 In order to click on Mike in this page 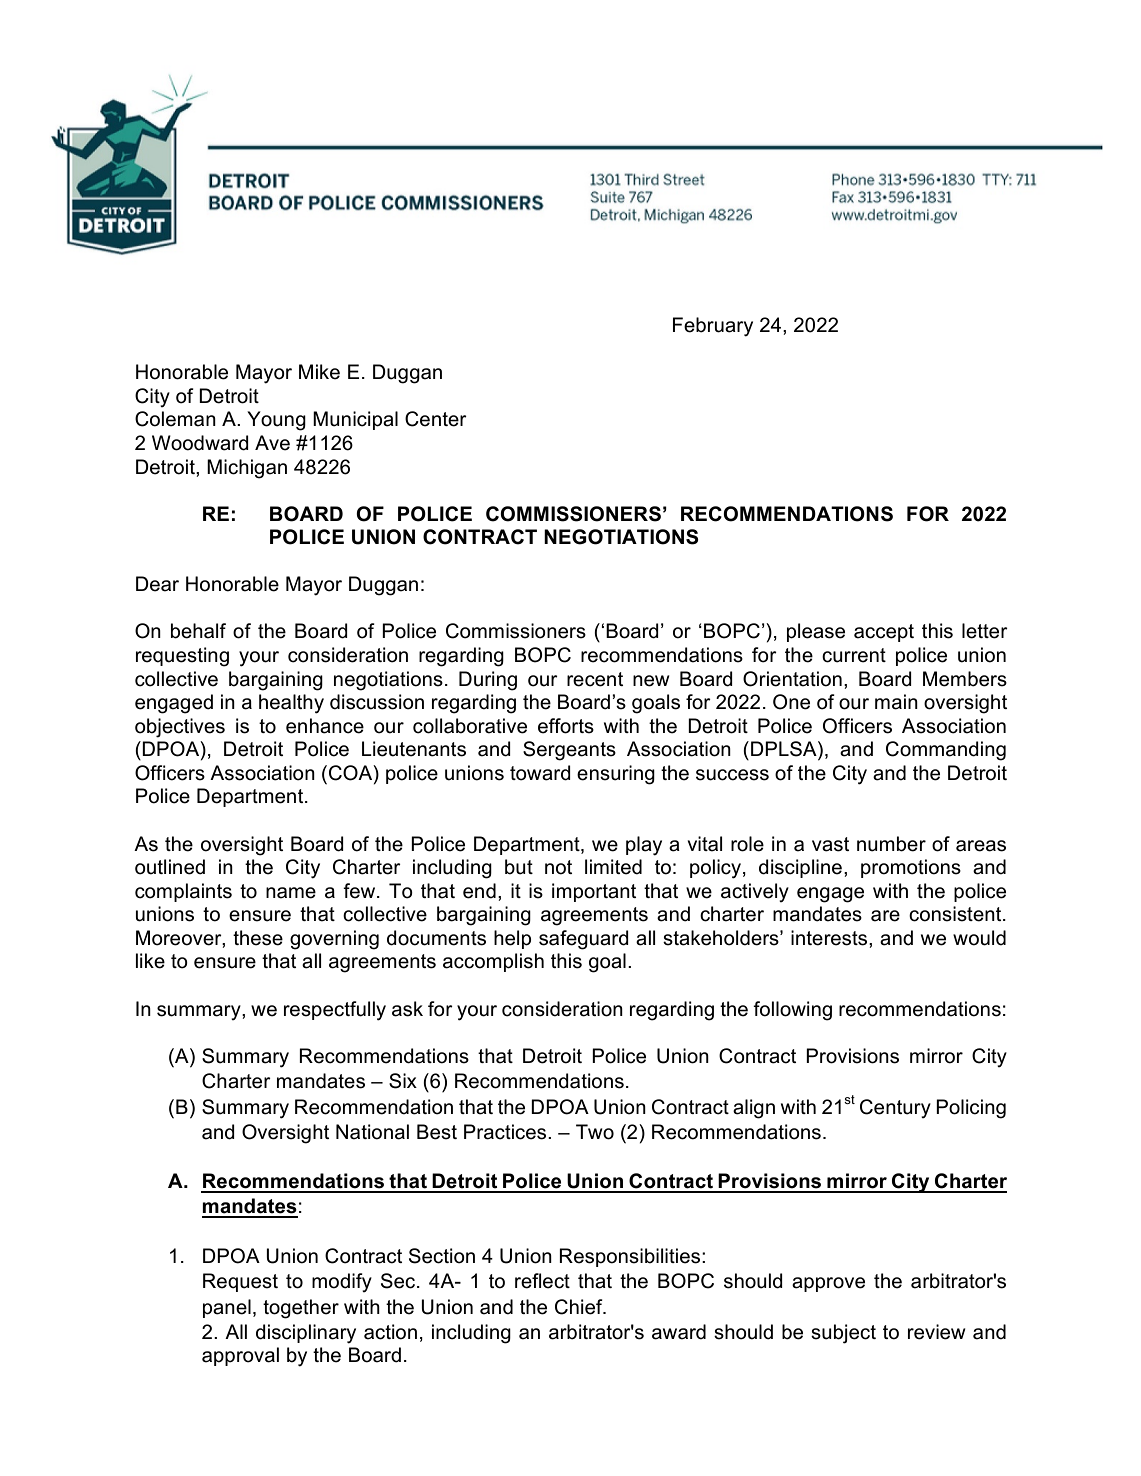, I will do `click(319, 372)`.
